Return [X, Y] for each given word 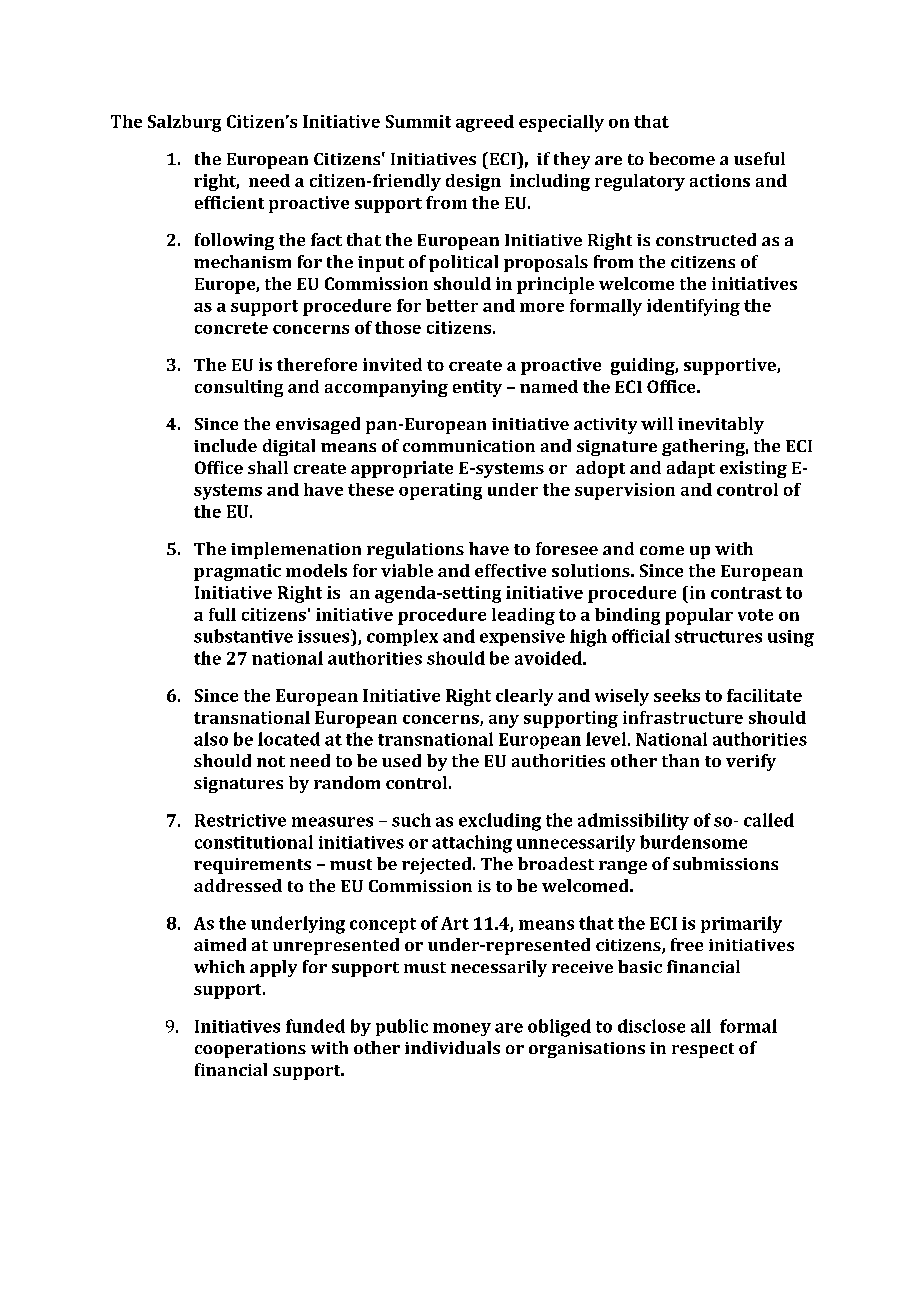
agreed [485, 123]
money [462, 1029]
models [316, 570]
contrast [746, 593]
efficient [229, 202]
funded [315, 1026]
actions [720, 180]
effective [510, 570]
